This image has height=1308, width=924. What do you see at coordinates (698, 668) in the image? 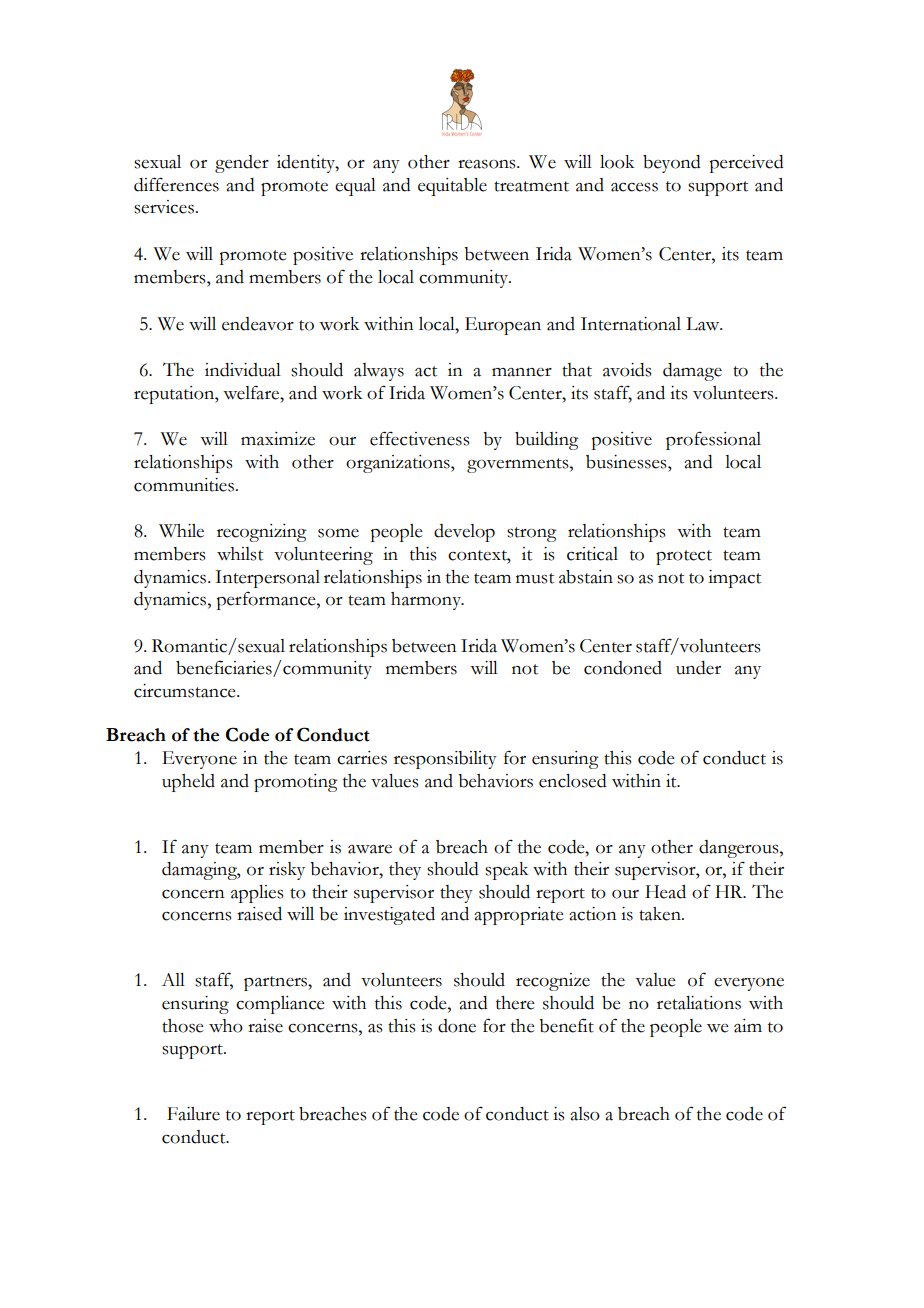
I see `under` at bounding box center [698, 668].
